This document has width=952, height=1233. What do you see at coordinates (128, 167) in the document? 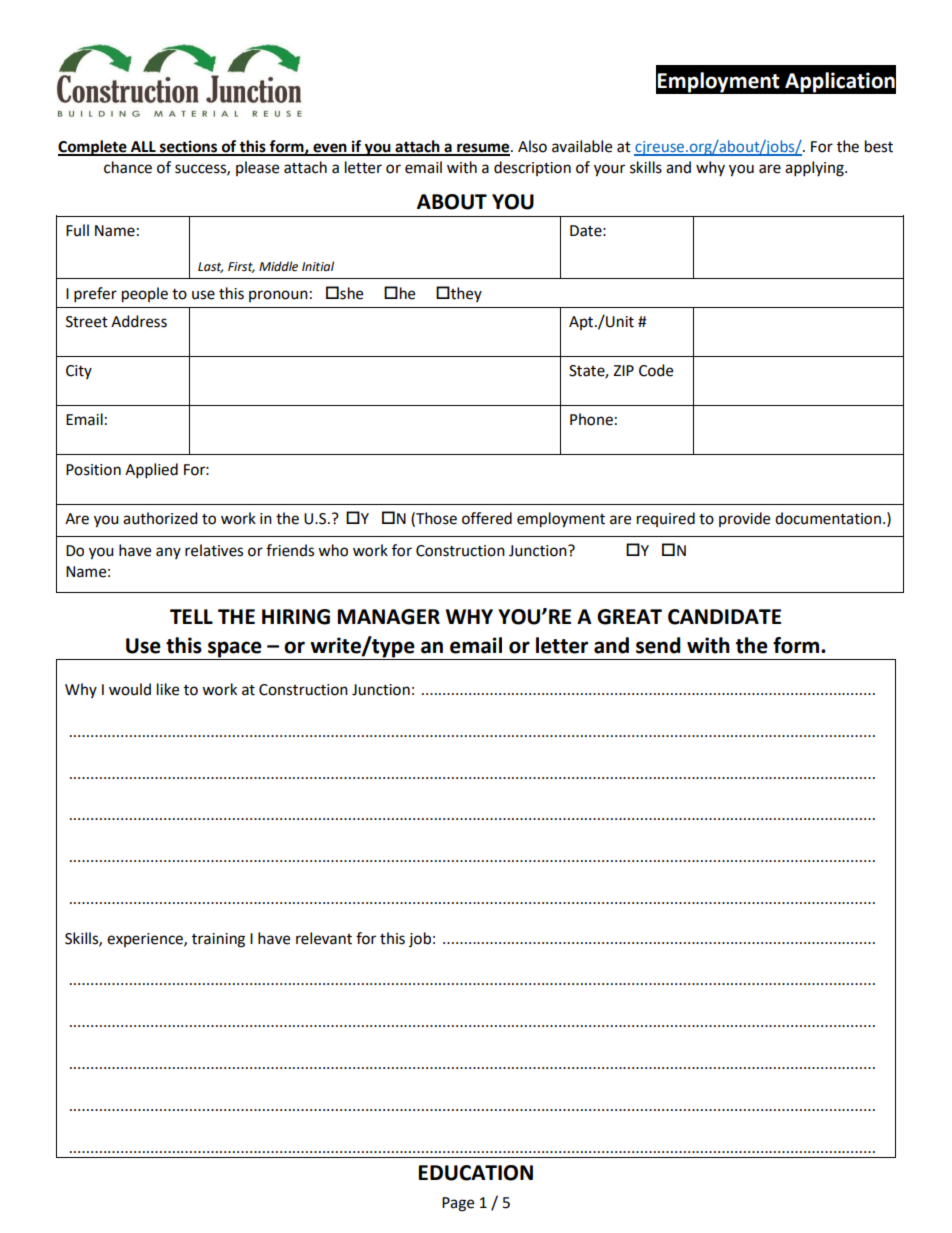
I see `chance` at bounding box center [128, 167].
